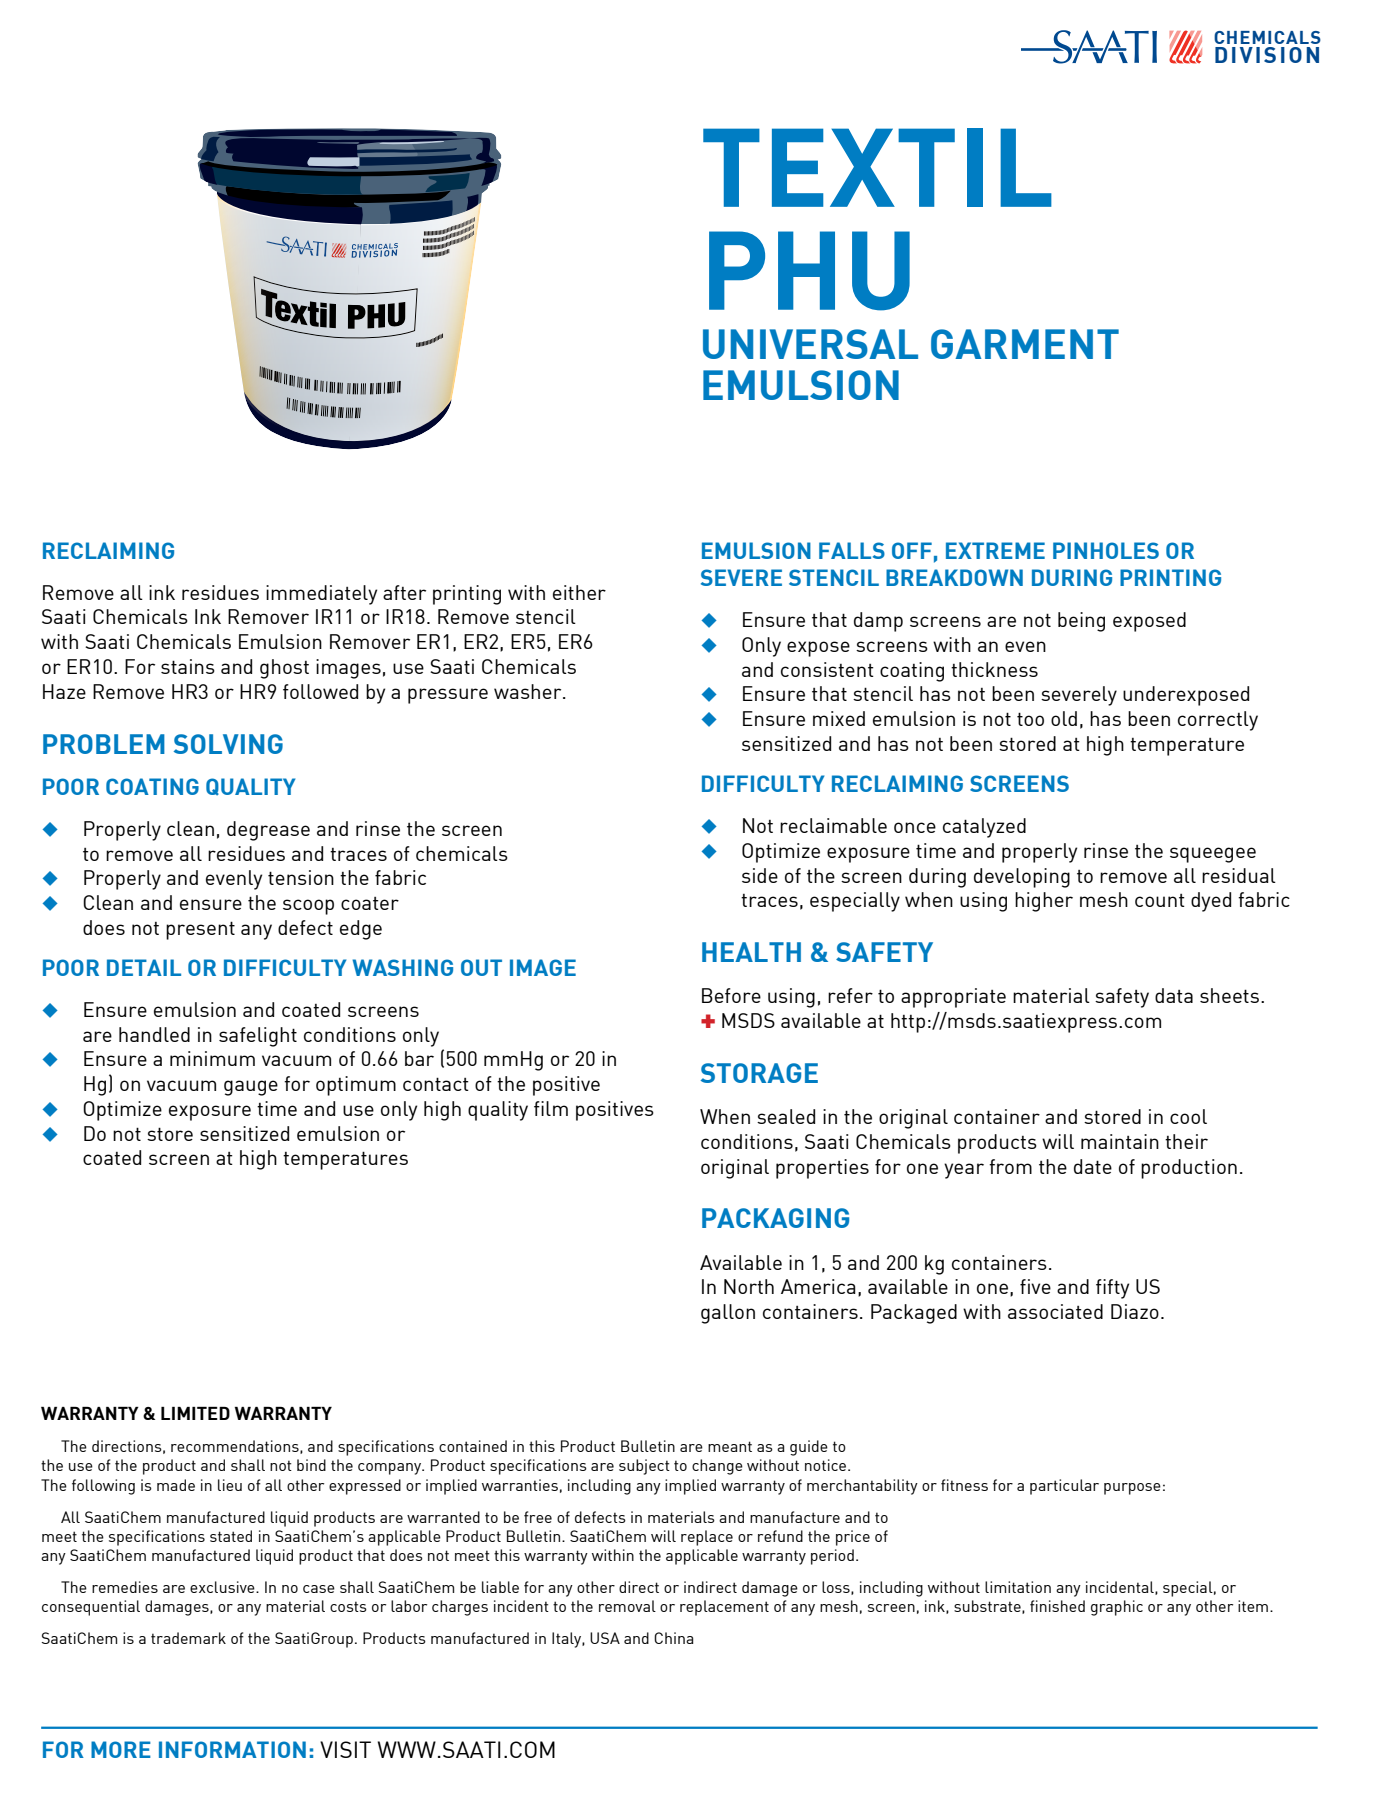  What do you see at coordinates (200, 930) in the screenshot?
I see `present` at bounding box center [200, 930].
